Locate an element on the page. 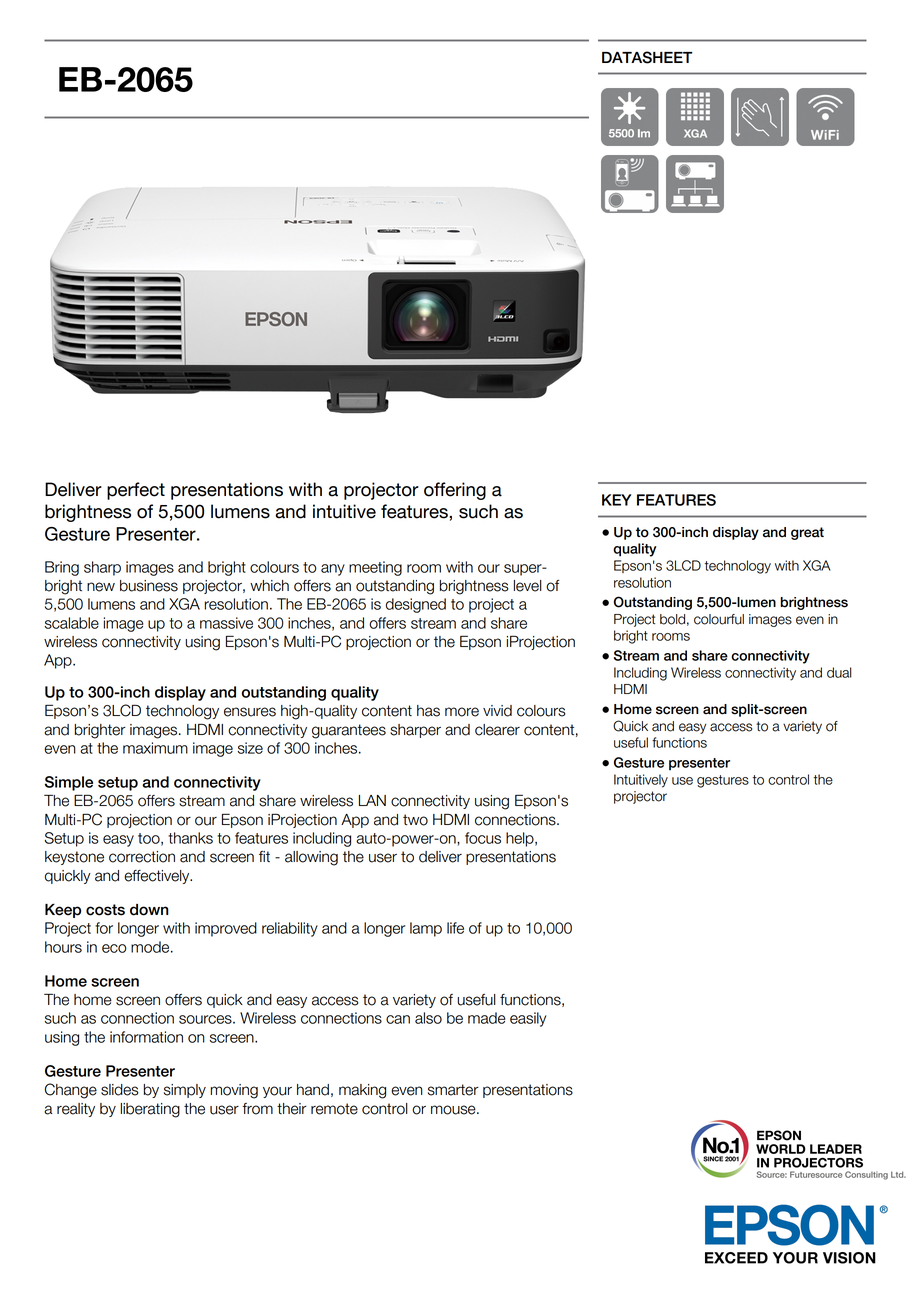  DATASHEET is located at coordinates (647, 57).
